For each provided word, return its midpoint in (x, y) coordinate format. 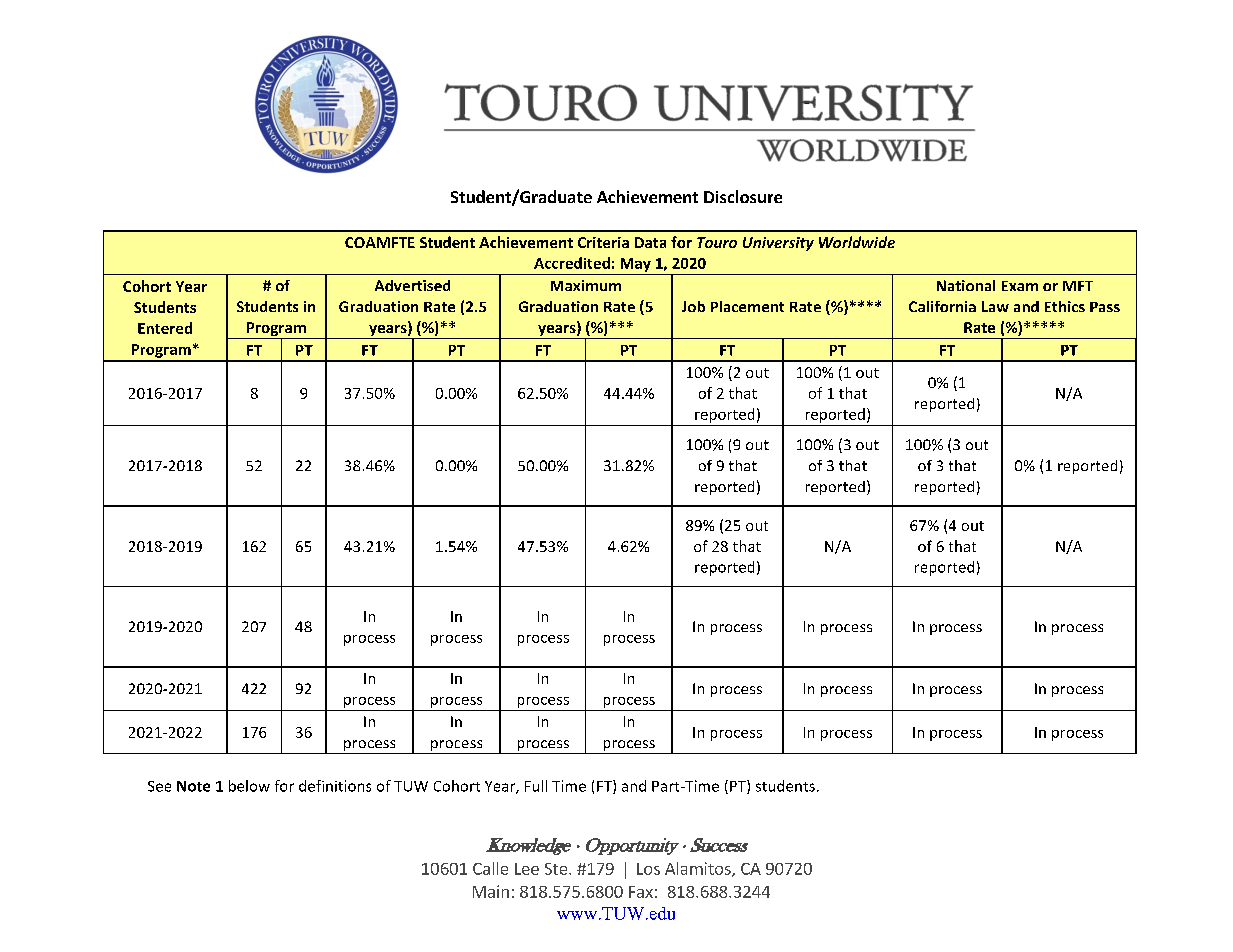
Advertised (412, 285)
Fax (641, 892)
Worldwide (857, 242)
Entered (165, 328)
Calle (490, 868)
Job (693, 306)
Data (650, 242)
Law (995, 306)
